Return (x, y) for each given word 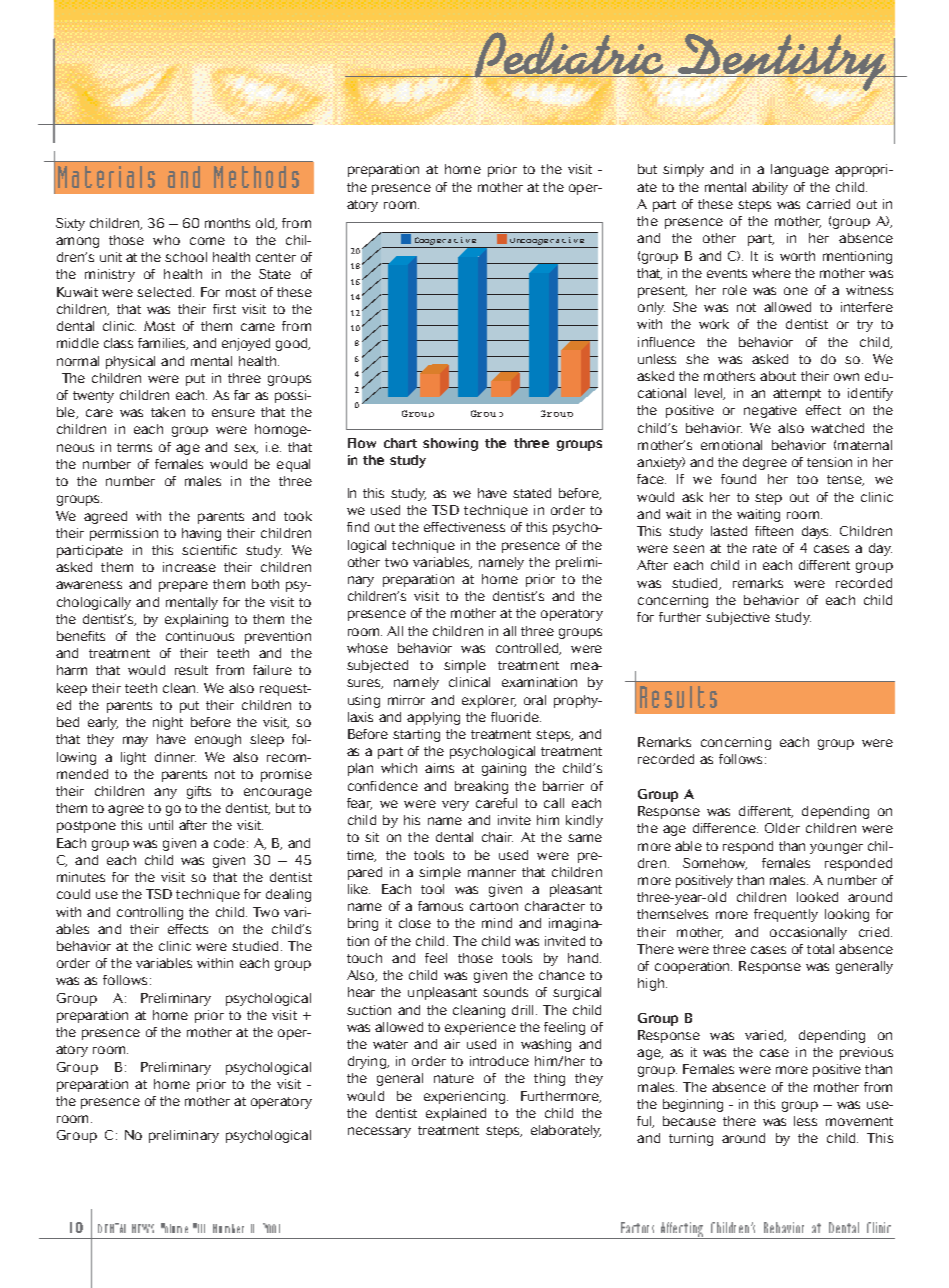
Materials (106, 177)
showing (450, 444)
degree (765, 463)
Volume (174, 1228)
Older (782, 828)
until (161, 825)
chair (497, 837)
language (800, 170)
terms (134, 447)
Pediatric (568, 56)
